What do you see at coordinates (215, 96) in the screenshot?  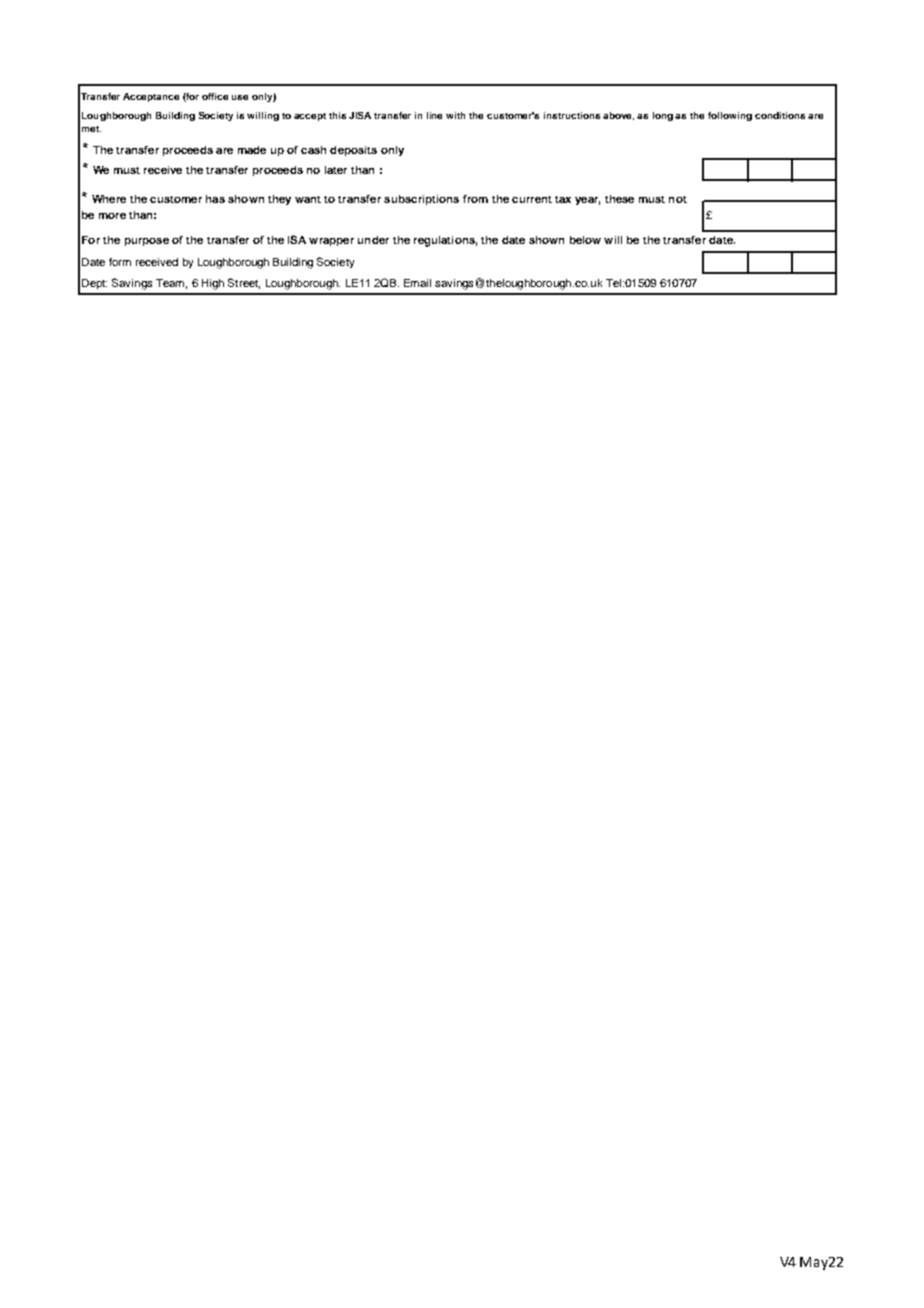 I see `office` at bounding box center [215, 96].
